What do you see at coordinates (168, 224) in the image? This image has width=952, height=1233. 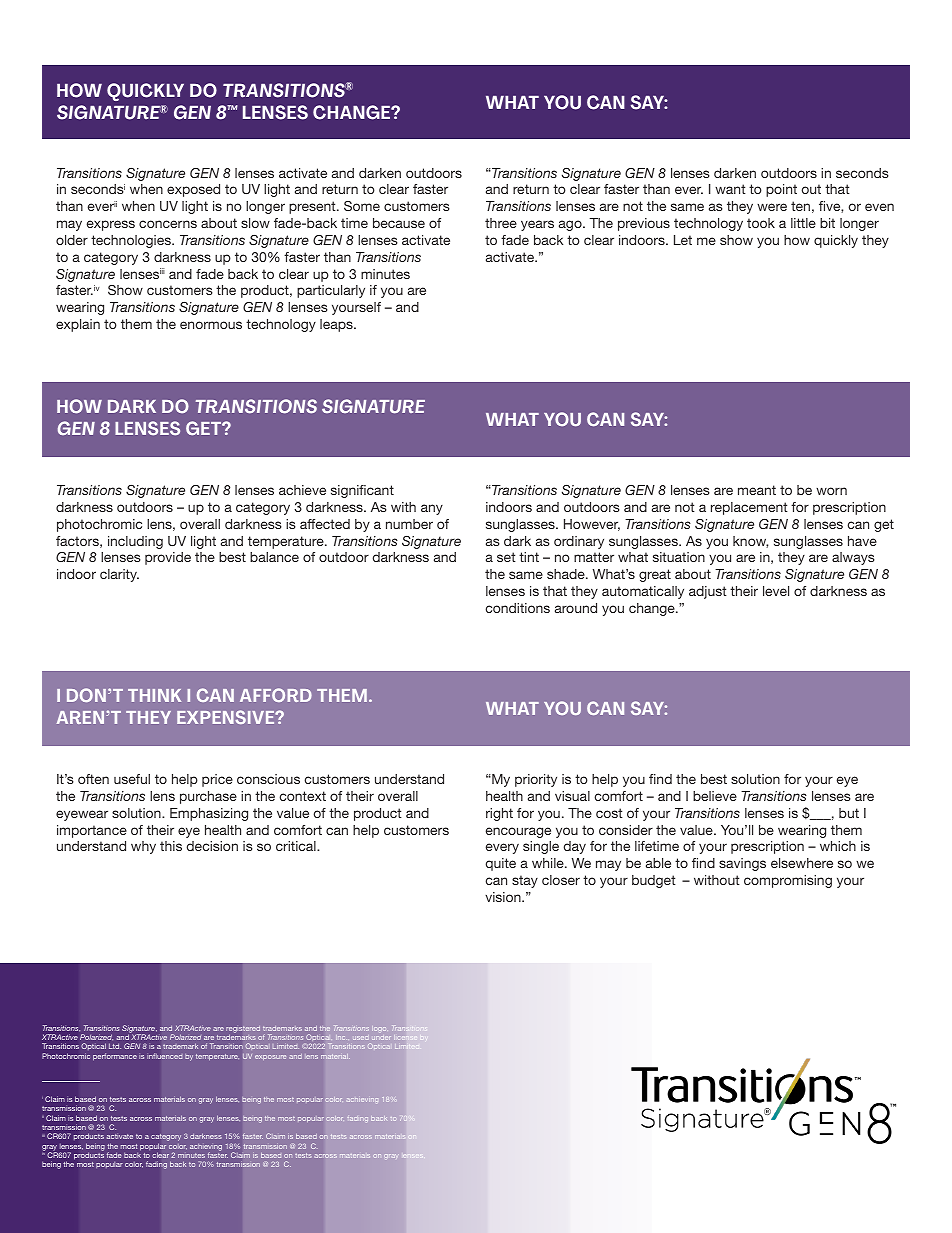 I see `concerns` at bounding box center [168, 224].
